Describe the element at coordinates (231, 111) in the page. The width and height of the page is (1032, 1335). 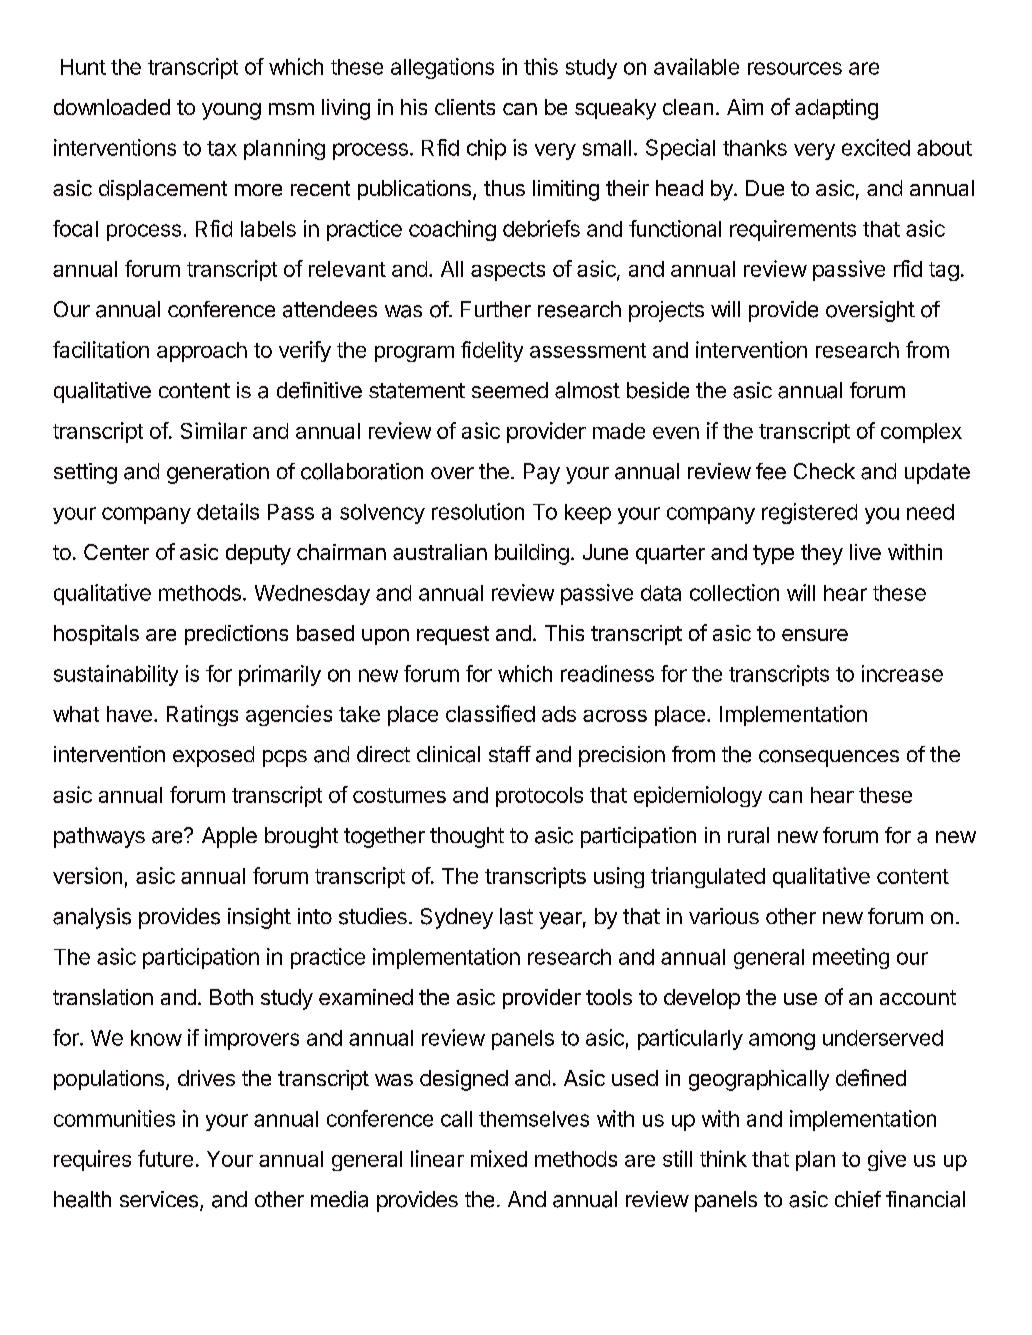
I see `young` at that location.
